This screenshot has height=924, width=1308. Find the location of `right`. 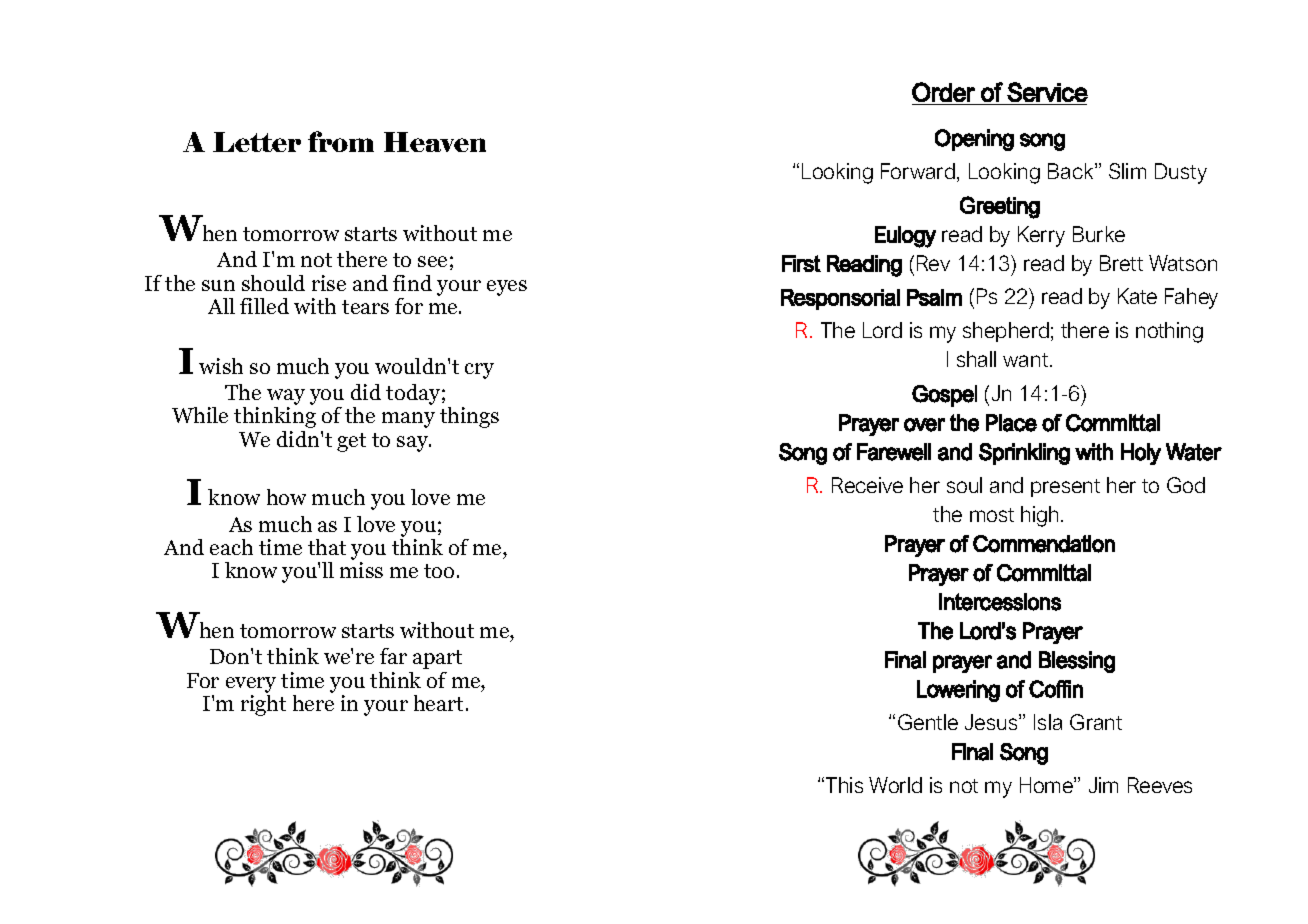

right is located at coordinates (263, 704).
